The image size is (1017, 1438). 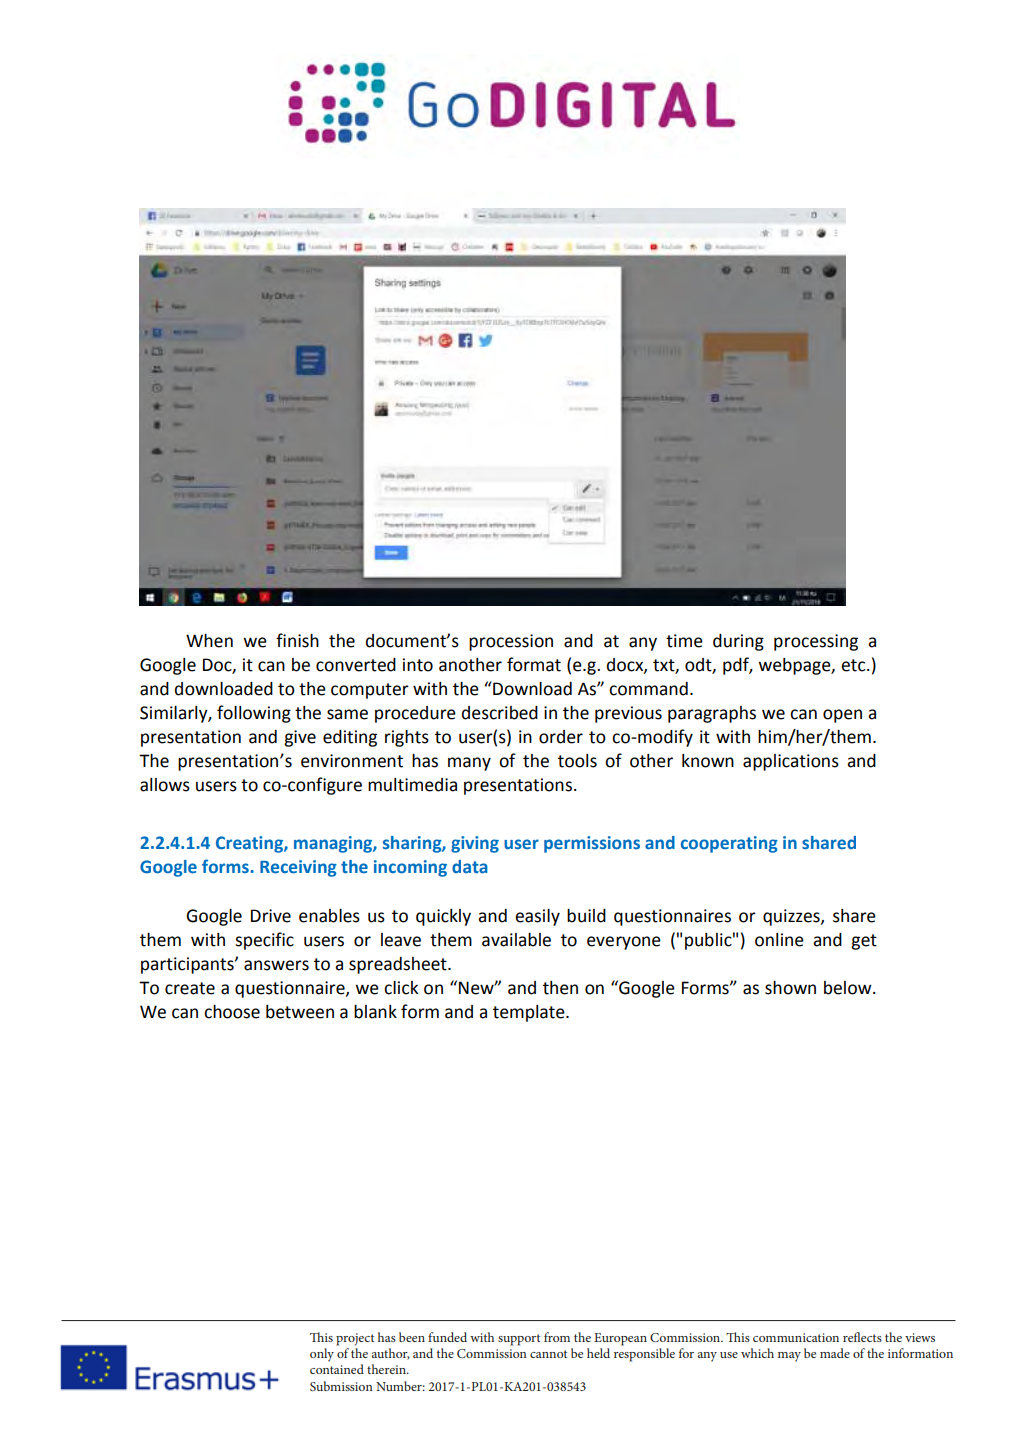 I want to click on finish, so click(x=297, y=640).
